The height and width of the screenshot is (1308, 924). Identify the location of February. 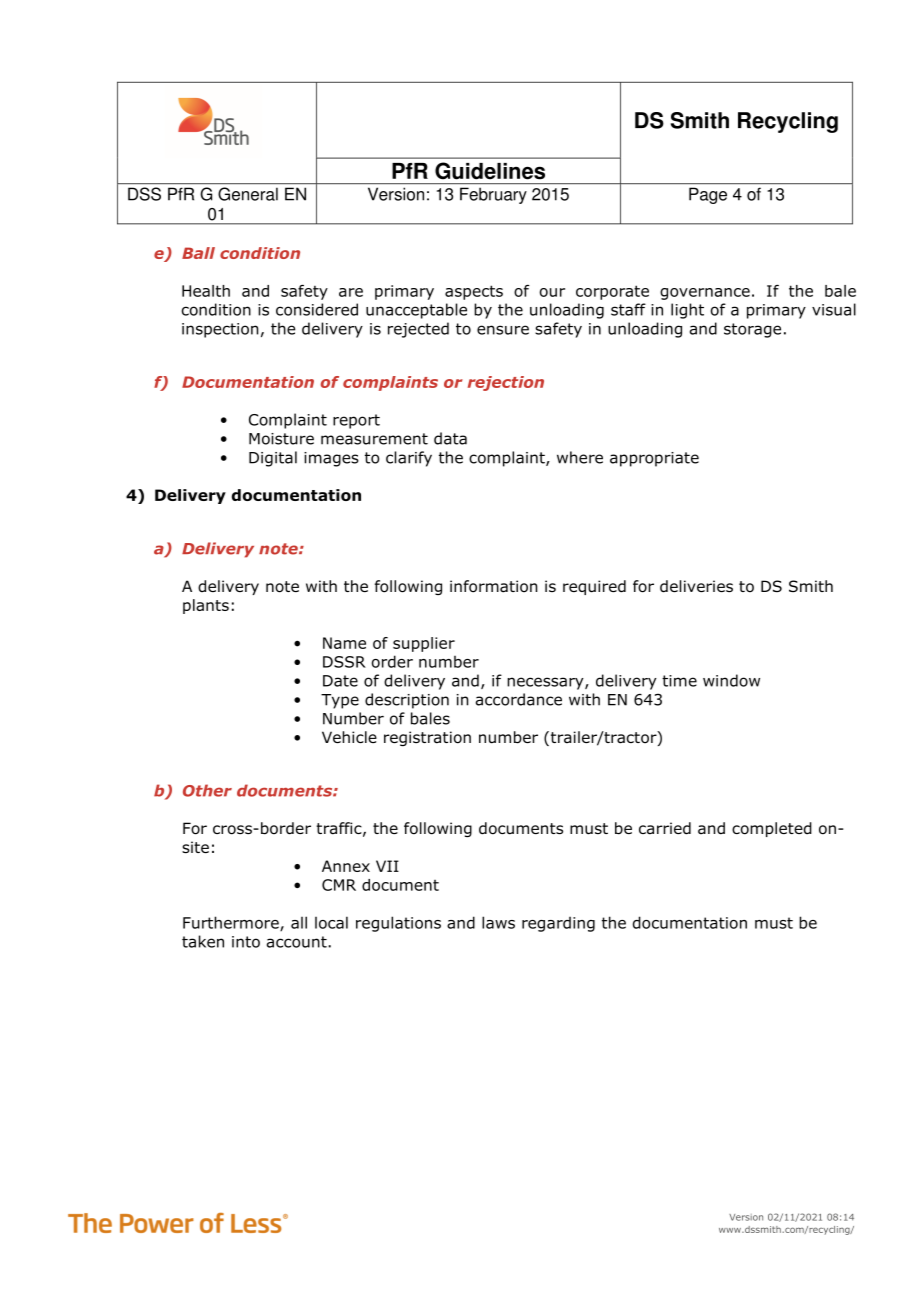
(493, 196).
